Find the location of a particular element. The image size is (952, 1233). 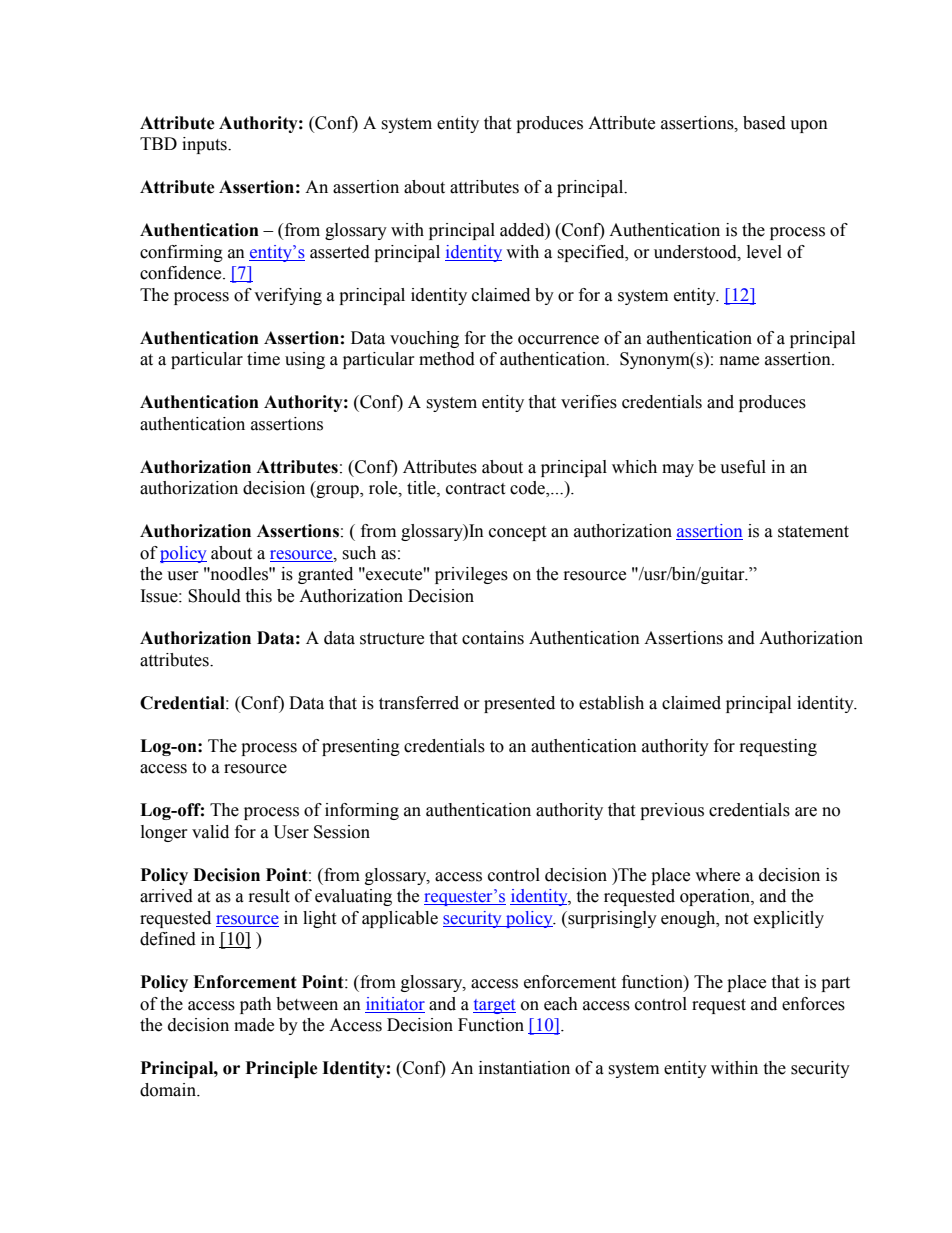

based is located at coordinates (764, 123).
